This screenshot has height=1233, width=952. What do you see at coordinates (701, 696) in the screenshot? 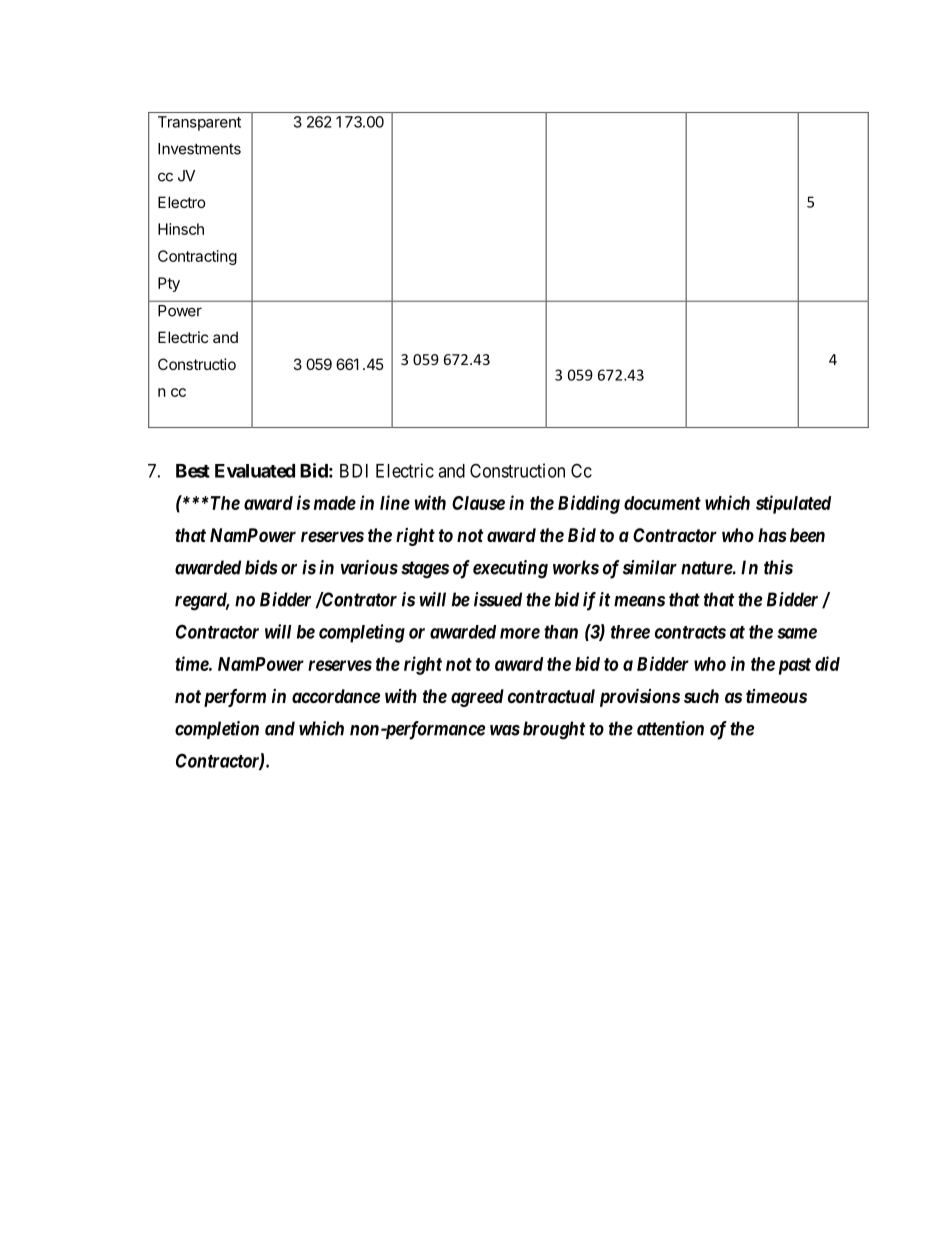
I see `such` at bounding box center [701, 696].
